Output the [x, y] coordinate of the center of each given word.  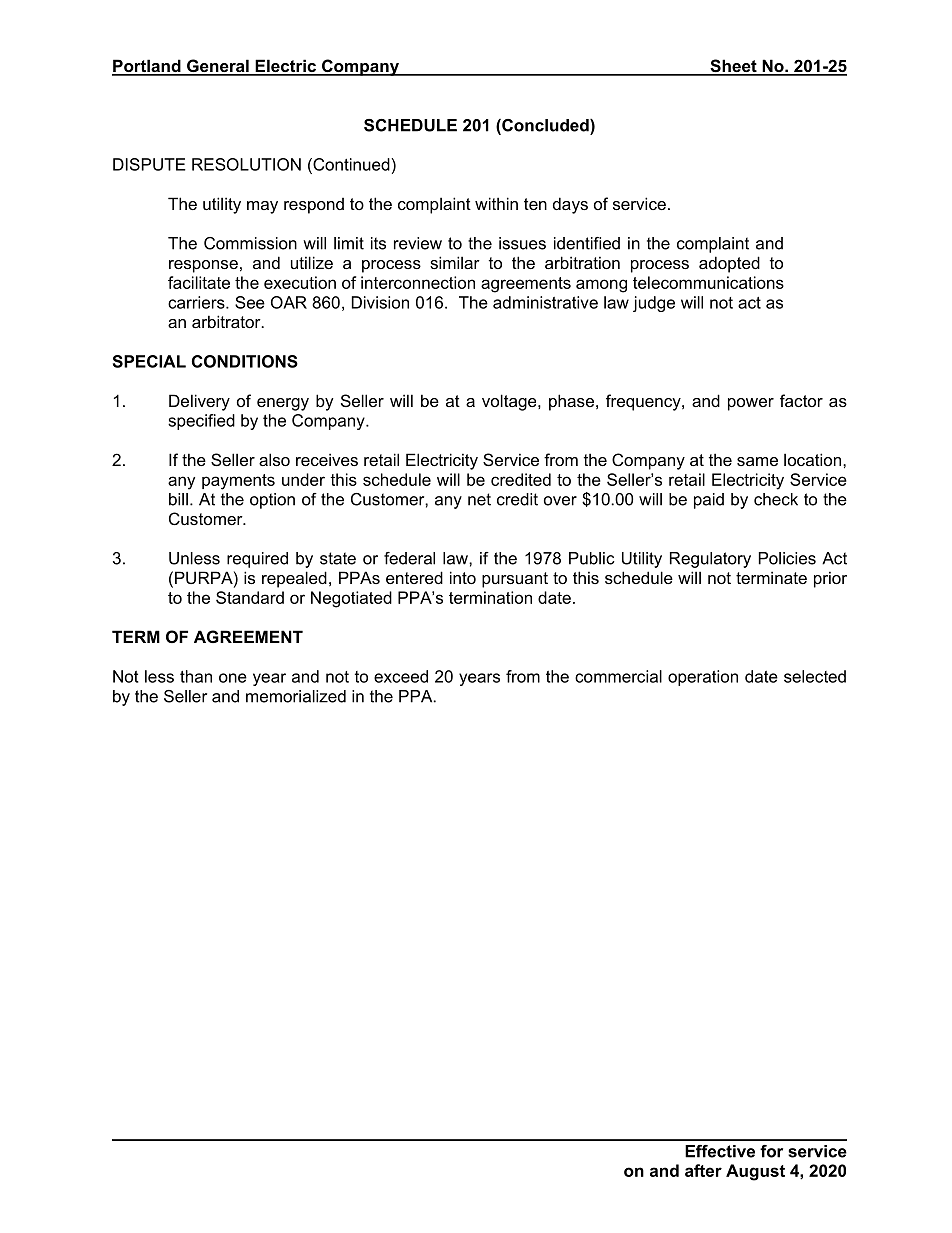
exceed [401, 676]
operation [703, 678]
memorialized [296, 696]
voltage [510, 402]
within [496, 203]
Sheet [733, 67]
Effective [720, 1151]
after [703, 1170]
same [757, 461]
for [771, 1151]
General [218, 67]
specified [201, 422]
